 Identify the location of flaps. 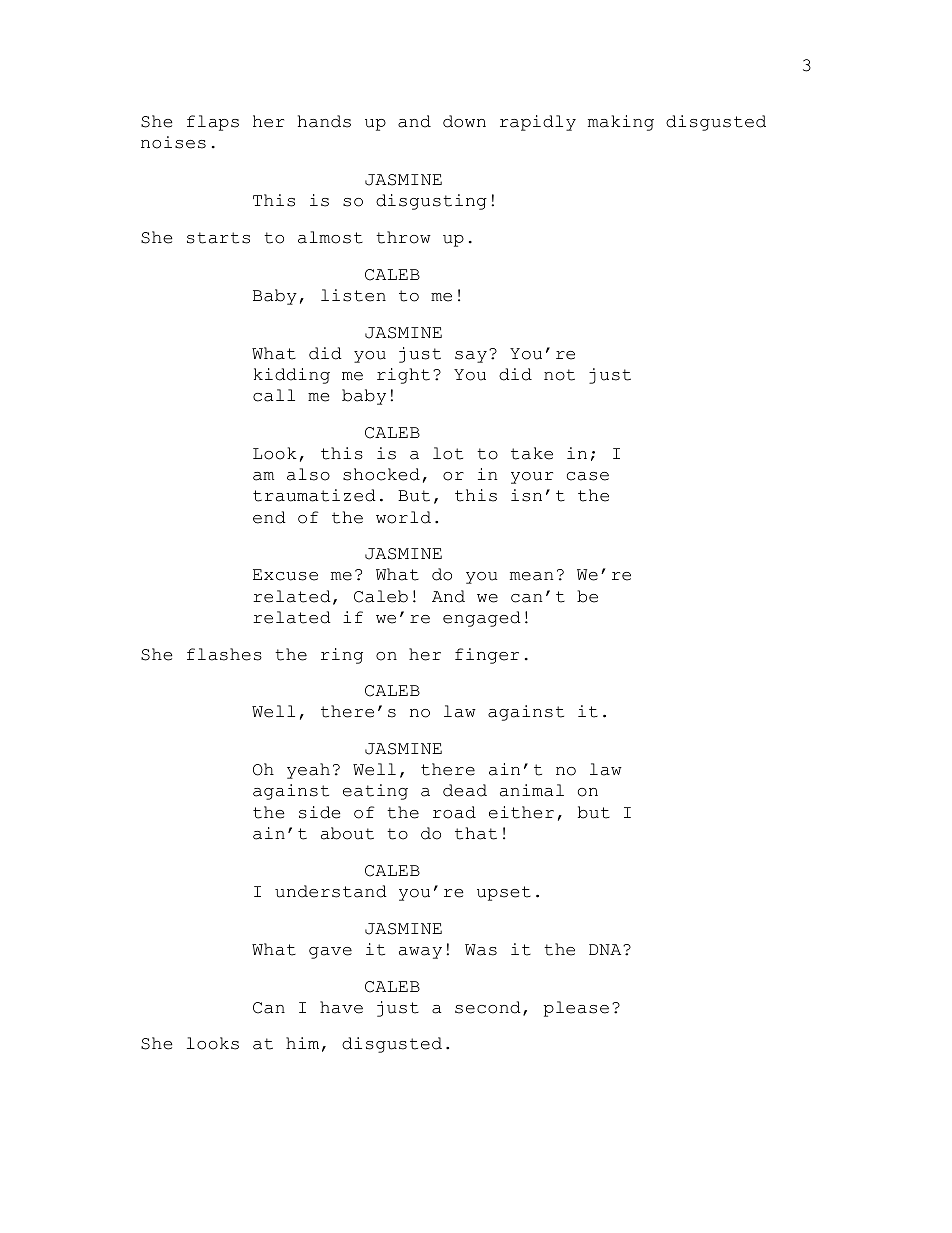
(213, 123).
